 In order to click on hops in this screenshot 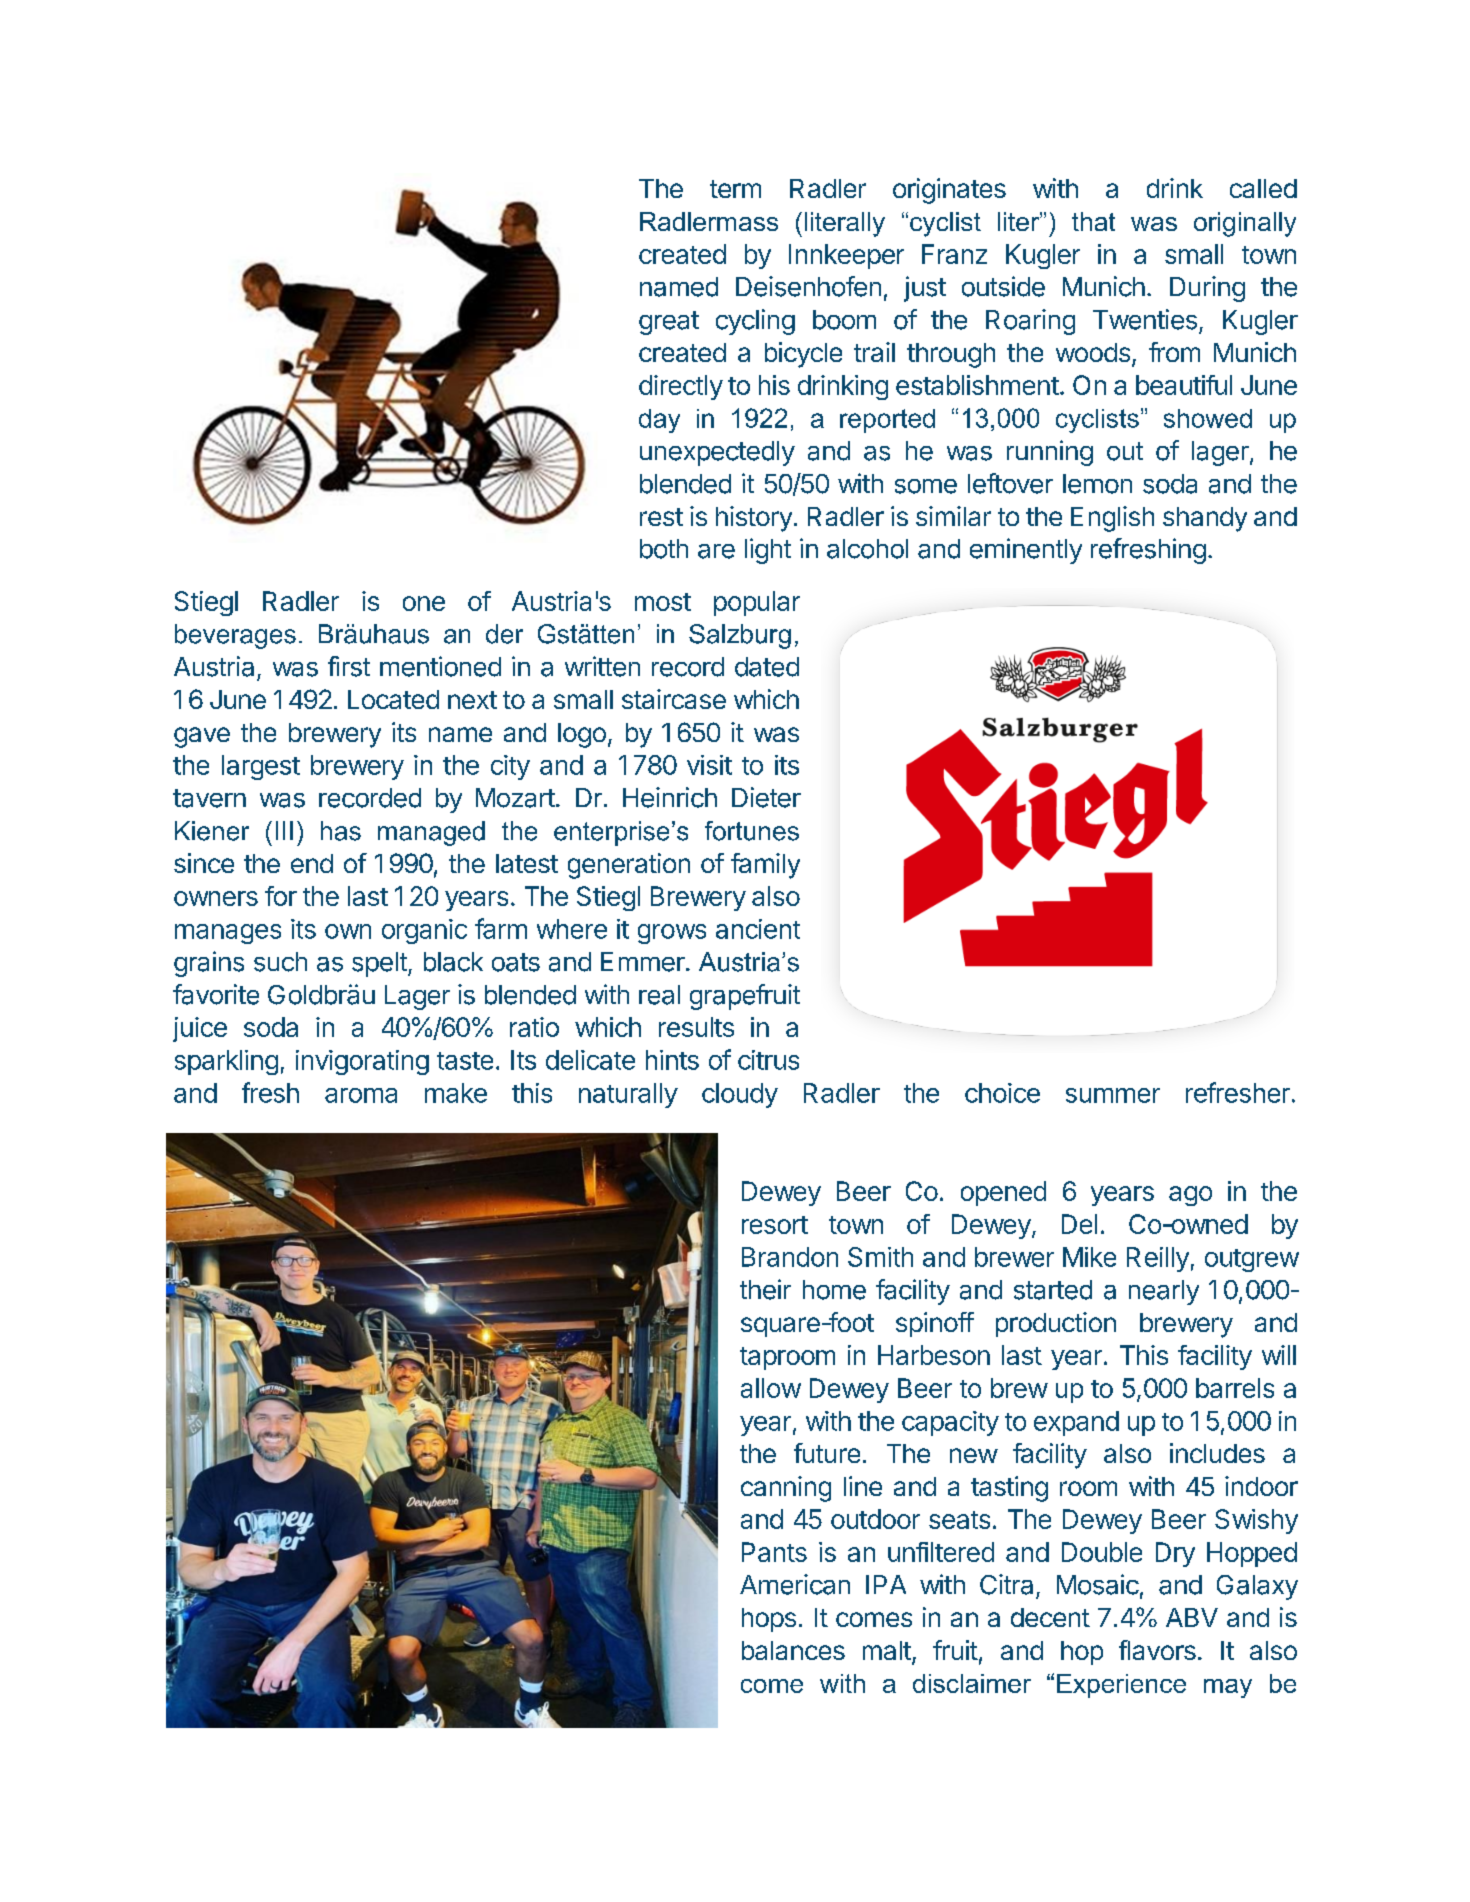, I will do `click(769, 1620)`.
